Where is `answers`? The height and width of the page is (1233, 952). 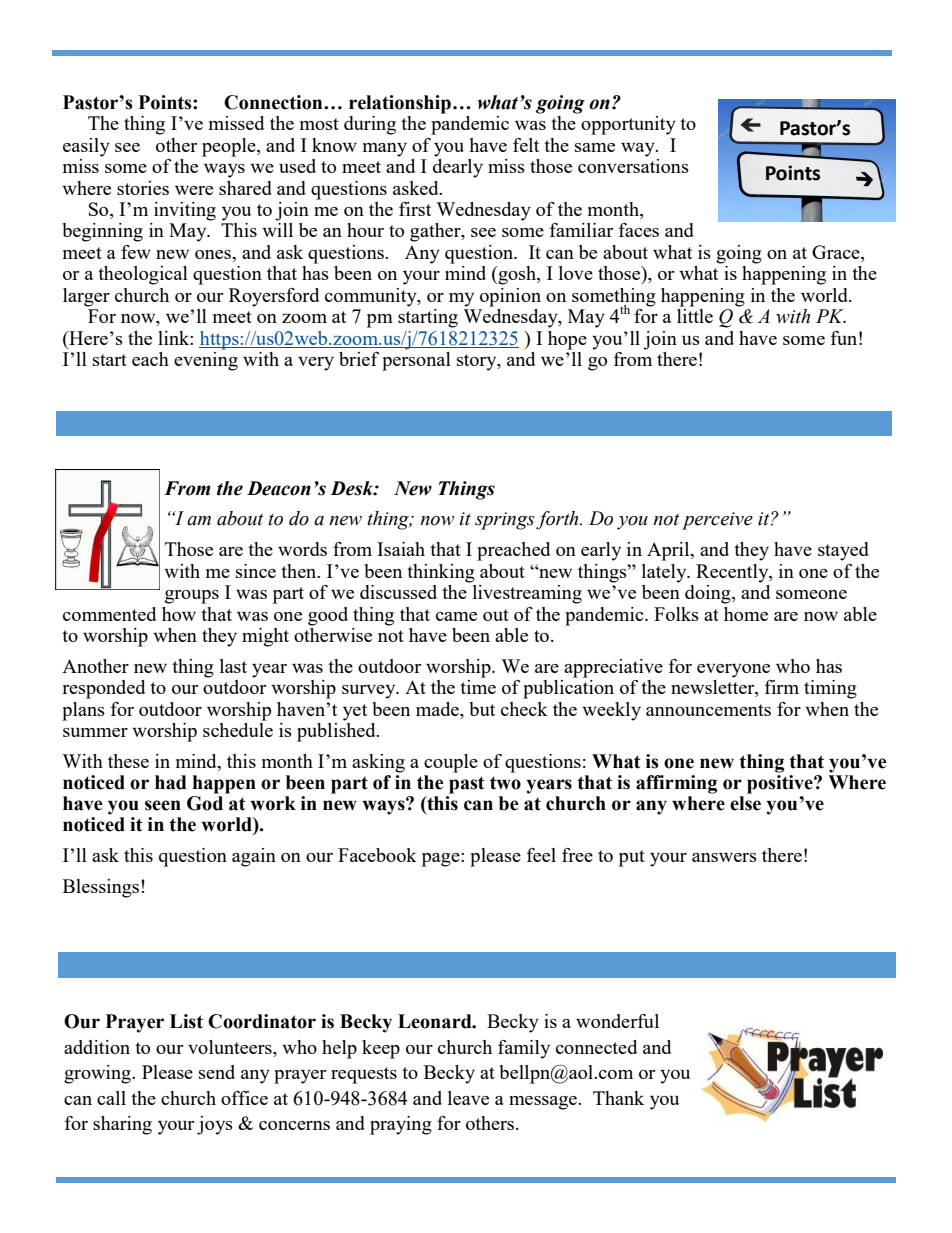
answers is located at coordinates (724, 857).
